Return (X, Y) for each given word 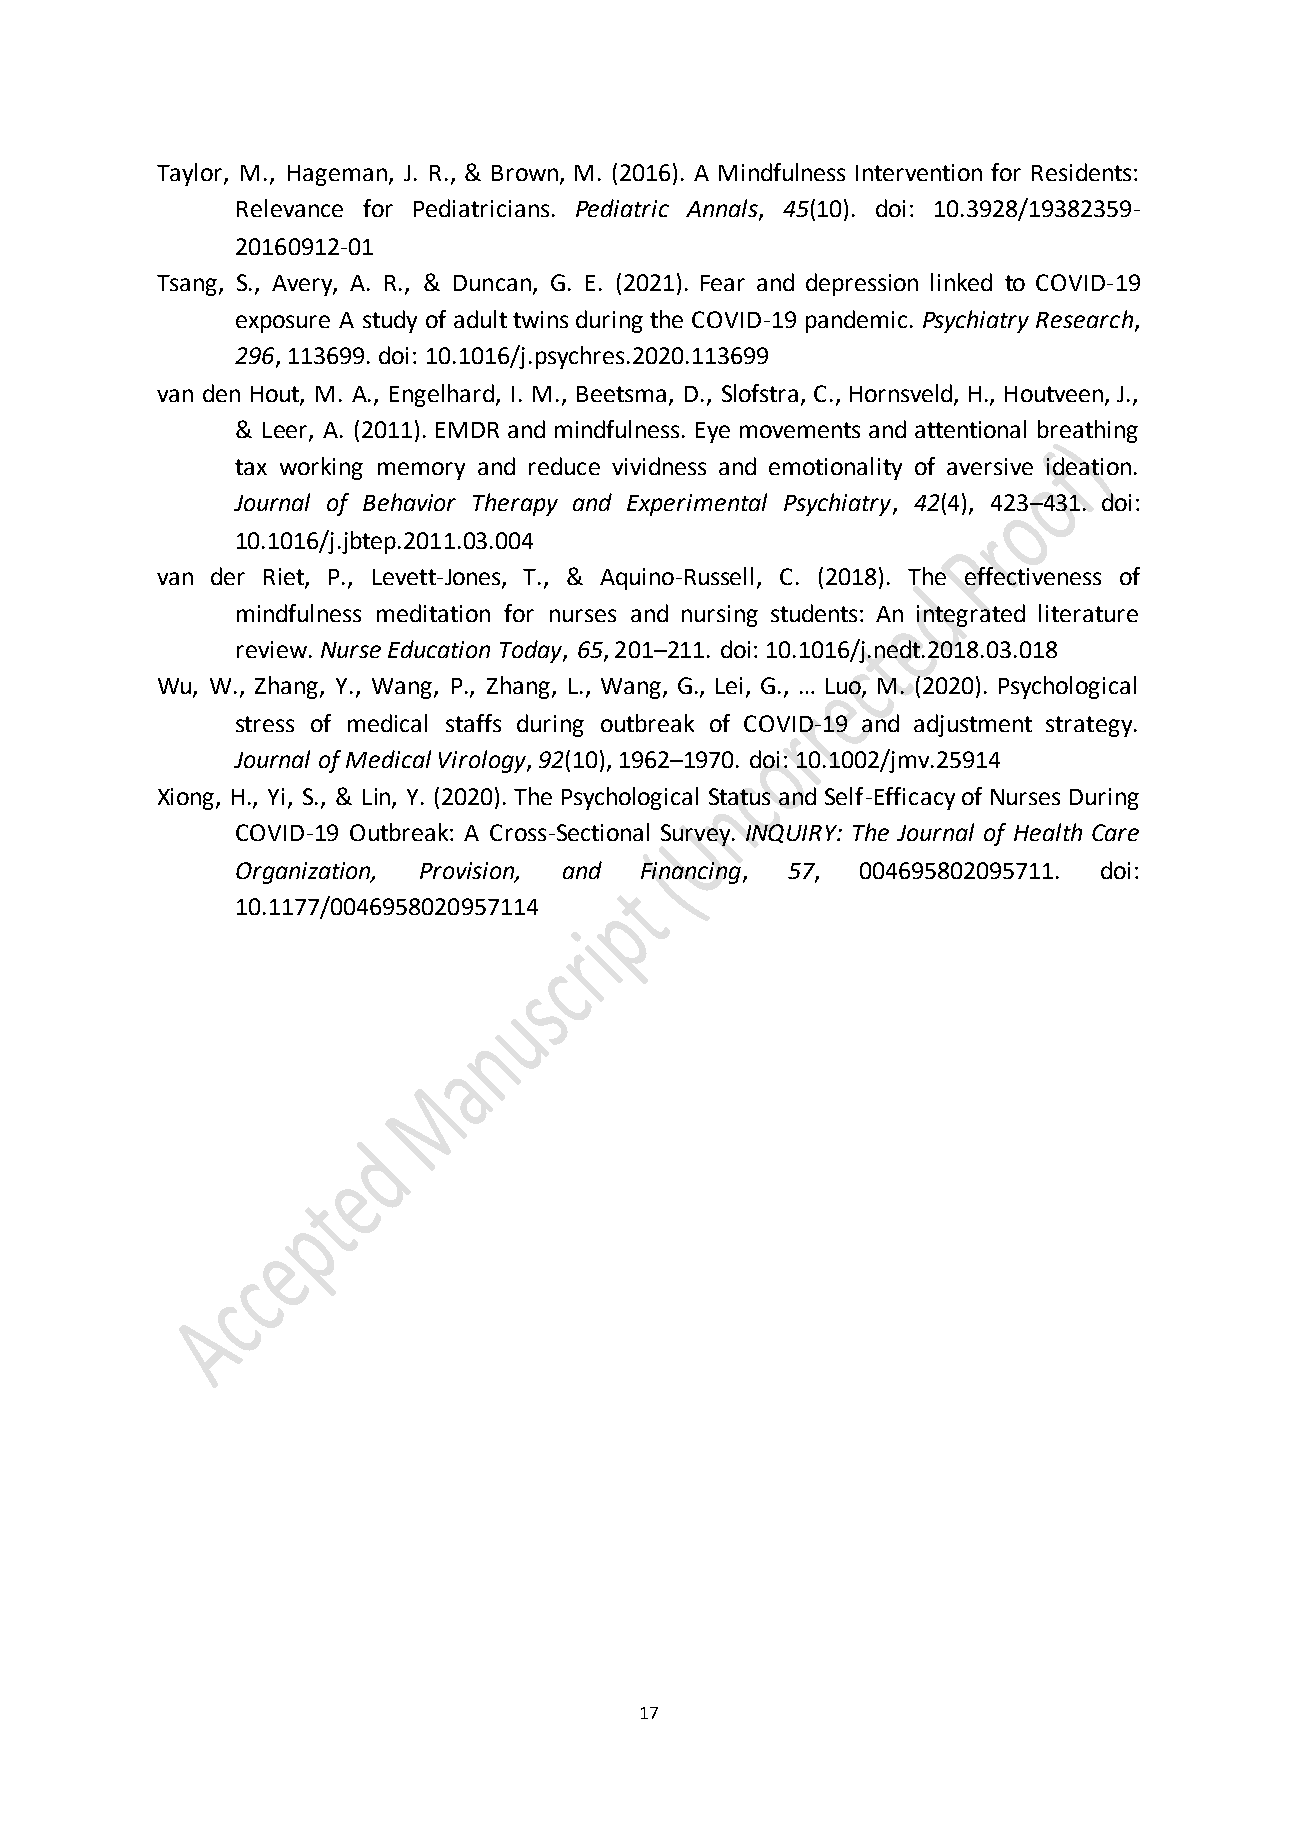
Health (1048, 832)
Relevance (290, 208)
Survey (697, 835)
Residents (1081, 172)
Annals (723, 209)
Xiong (187, 799)
